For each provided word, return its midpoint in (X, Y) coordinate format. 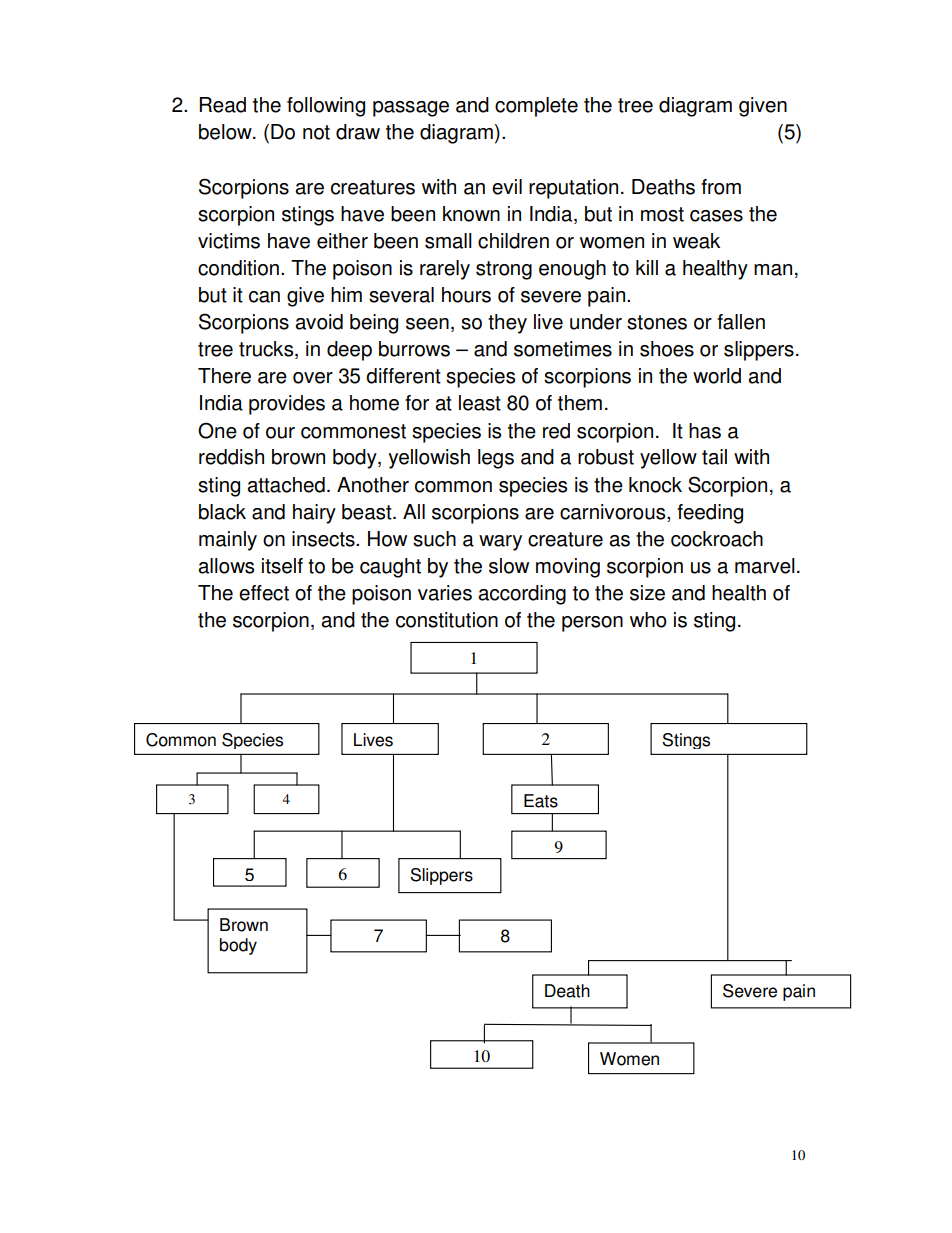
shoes (667, 349)
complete (536, 107)
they (507, 324)
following (326, 107)
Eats (541, 801)
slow (509, 566)
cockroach (717, 539)
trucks (267, 350)
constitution (447, 620)
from (721, 187)
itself (282, 566)
